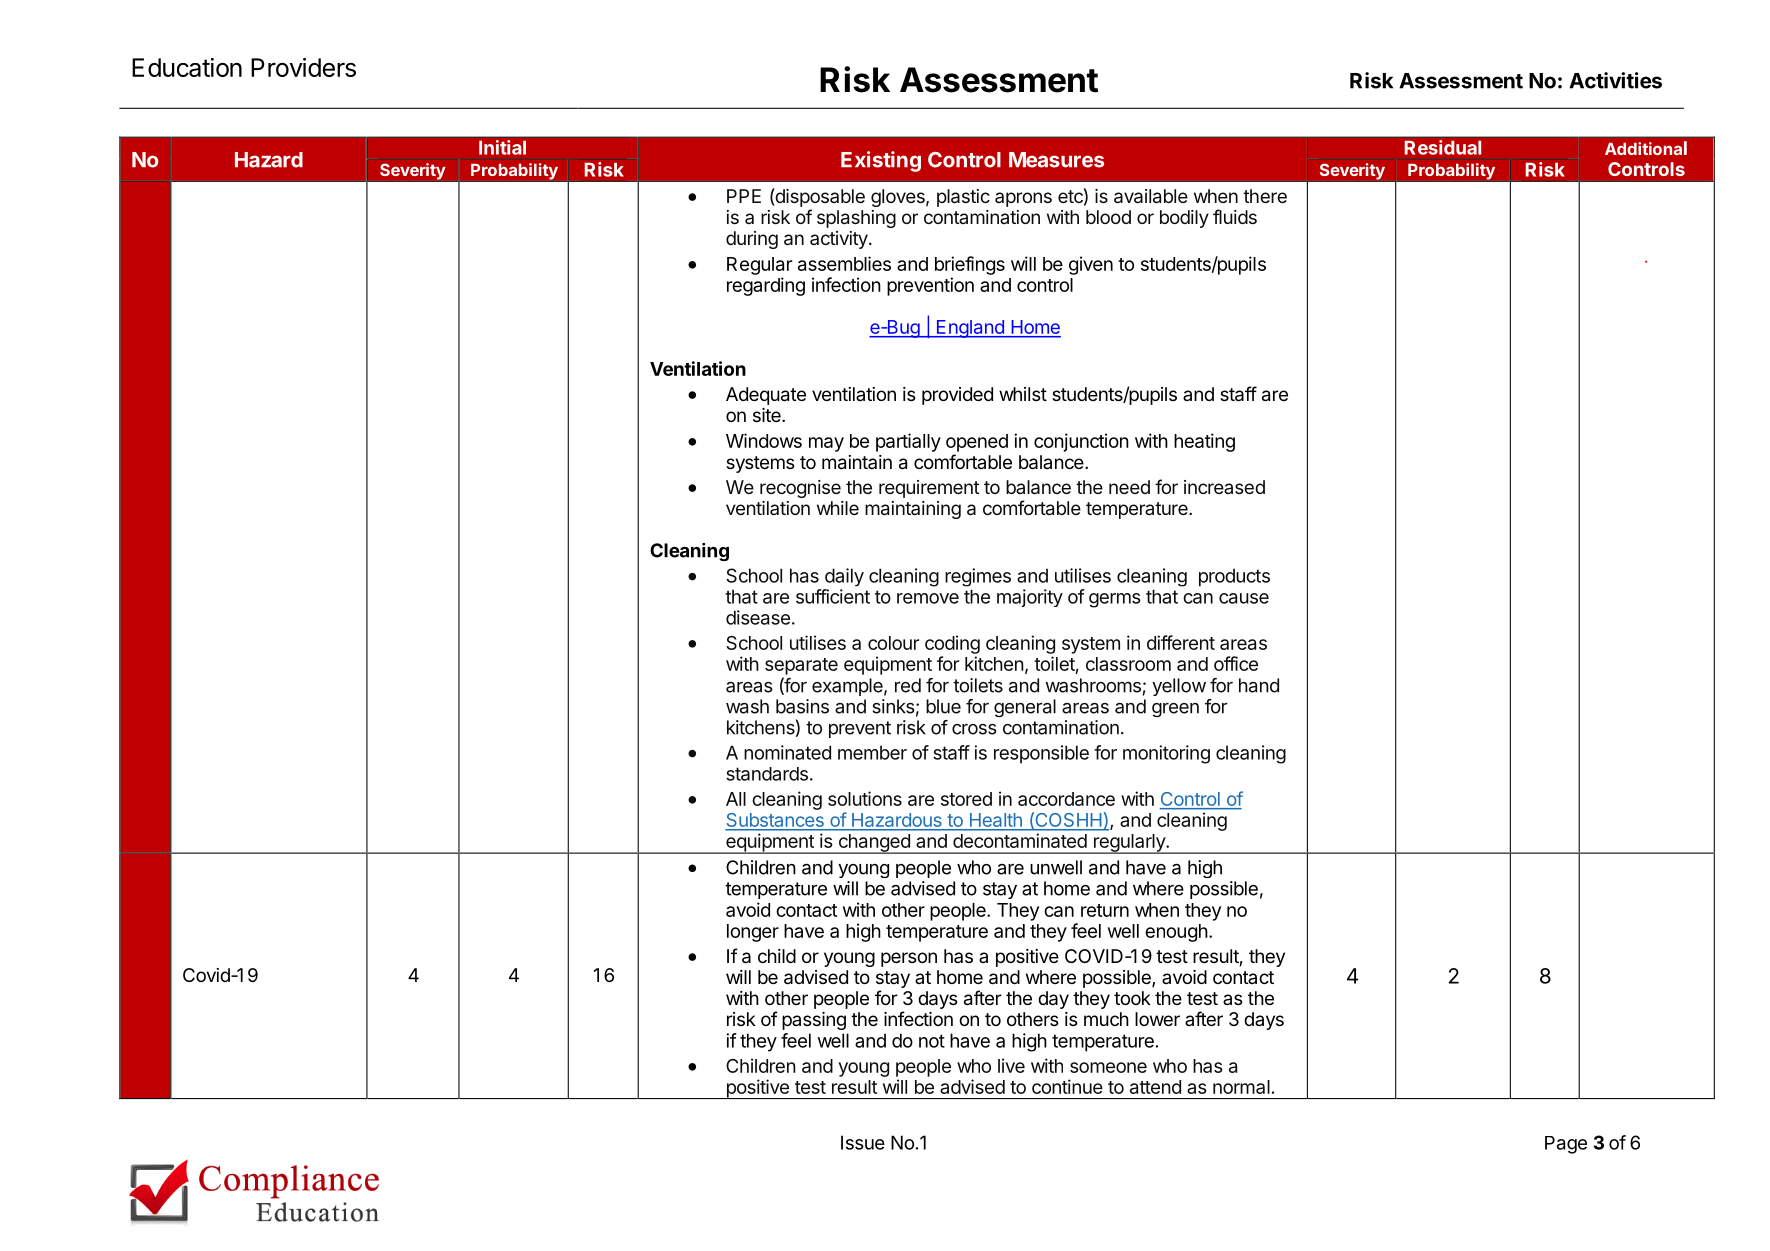 This page has width=1770, height=1251. Describe the element at coordinates (1204, 442) in the page. I see `heating` at that location.
